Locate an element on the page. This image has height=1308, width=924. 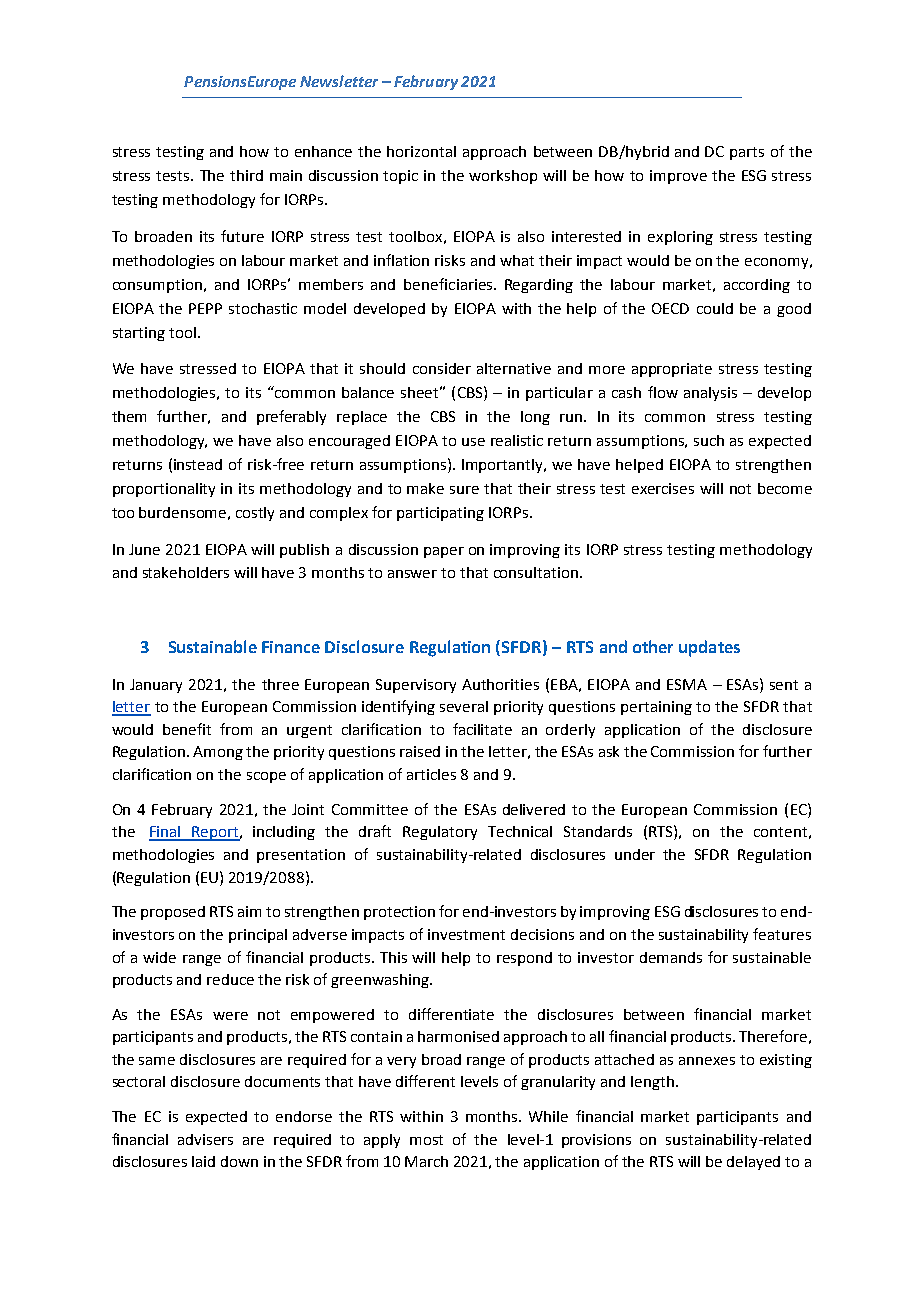
third is located at coordinates (246, 175).
